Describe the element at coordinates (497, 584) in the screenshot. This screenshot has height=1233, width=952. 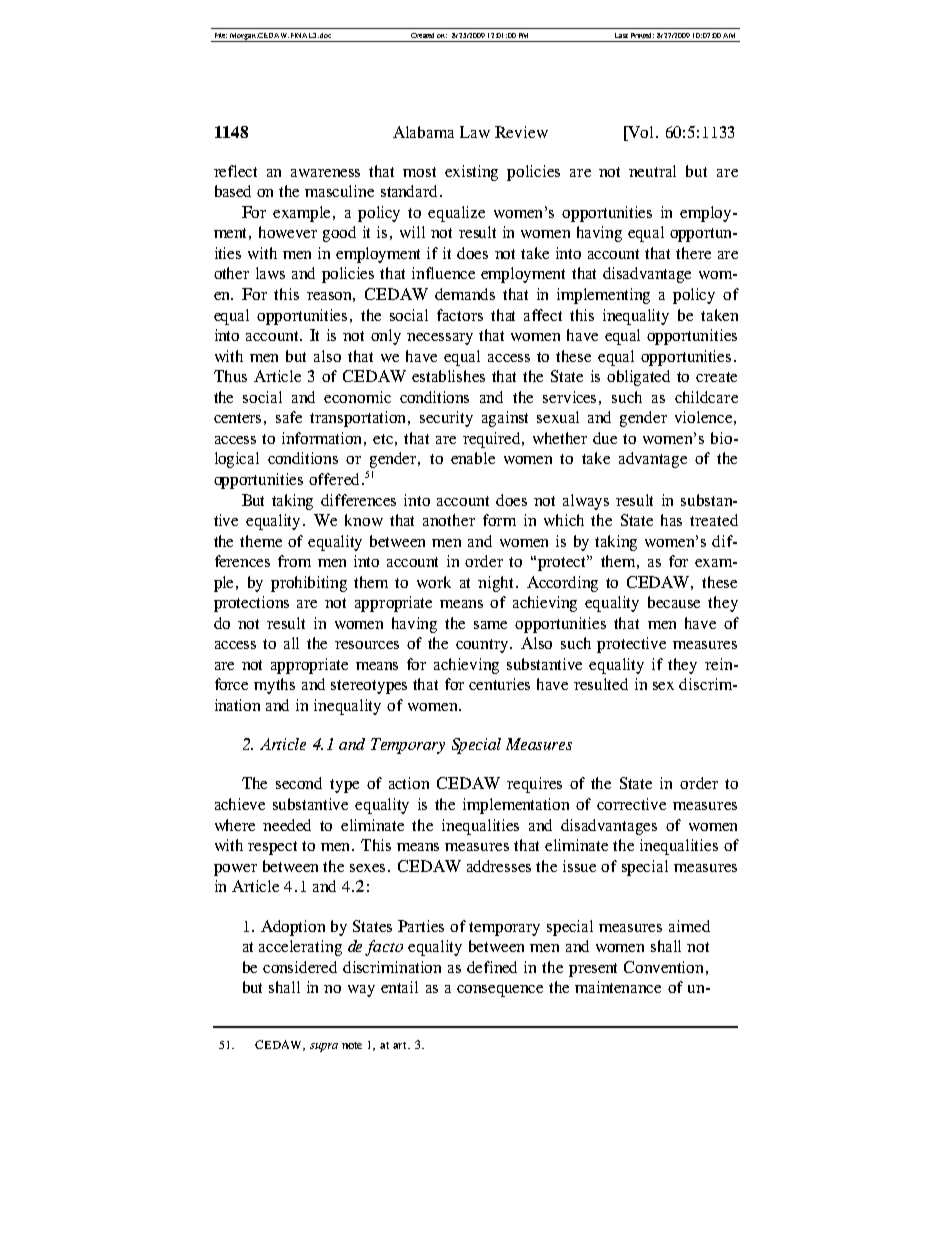
I see `night` at that location.
